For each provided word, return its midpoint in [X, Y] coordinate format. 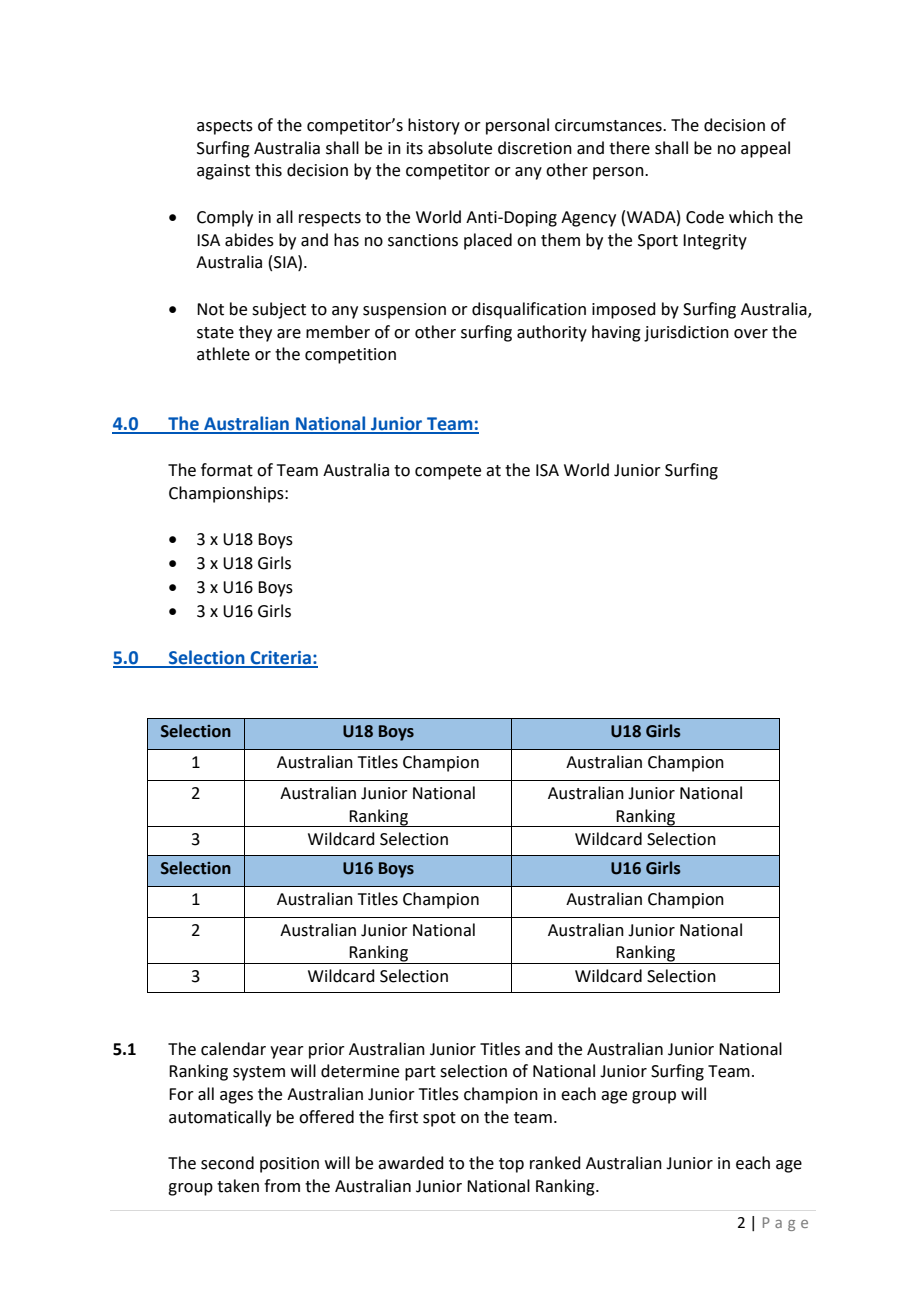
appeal [765, 149]
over [751, 334]
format [227, 470]
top [511, 1165]
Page [785, 1224]
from [282, 1186]
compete [448, 472]
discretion [535, 148]
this [268, 170]
